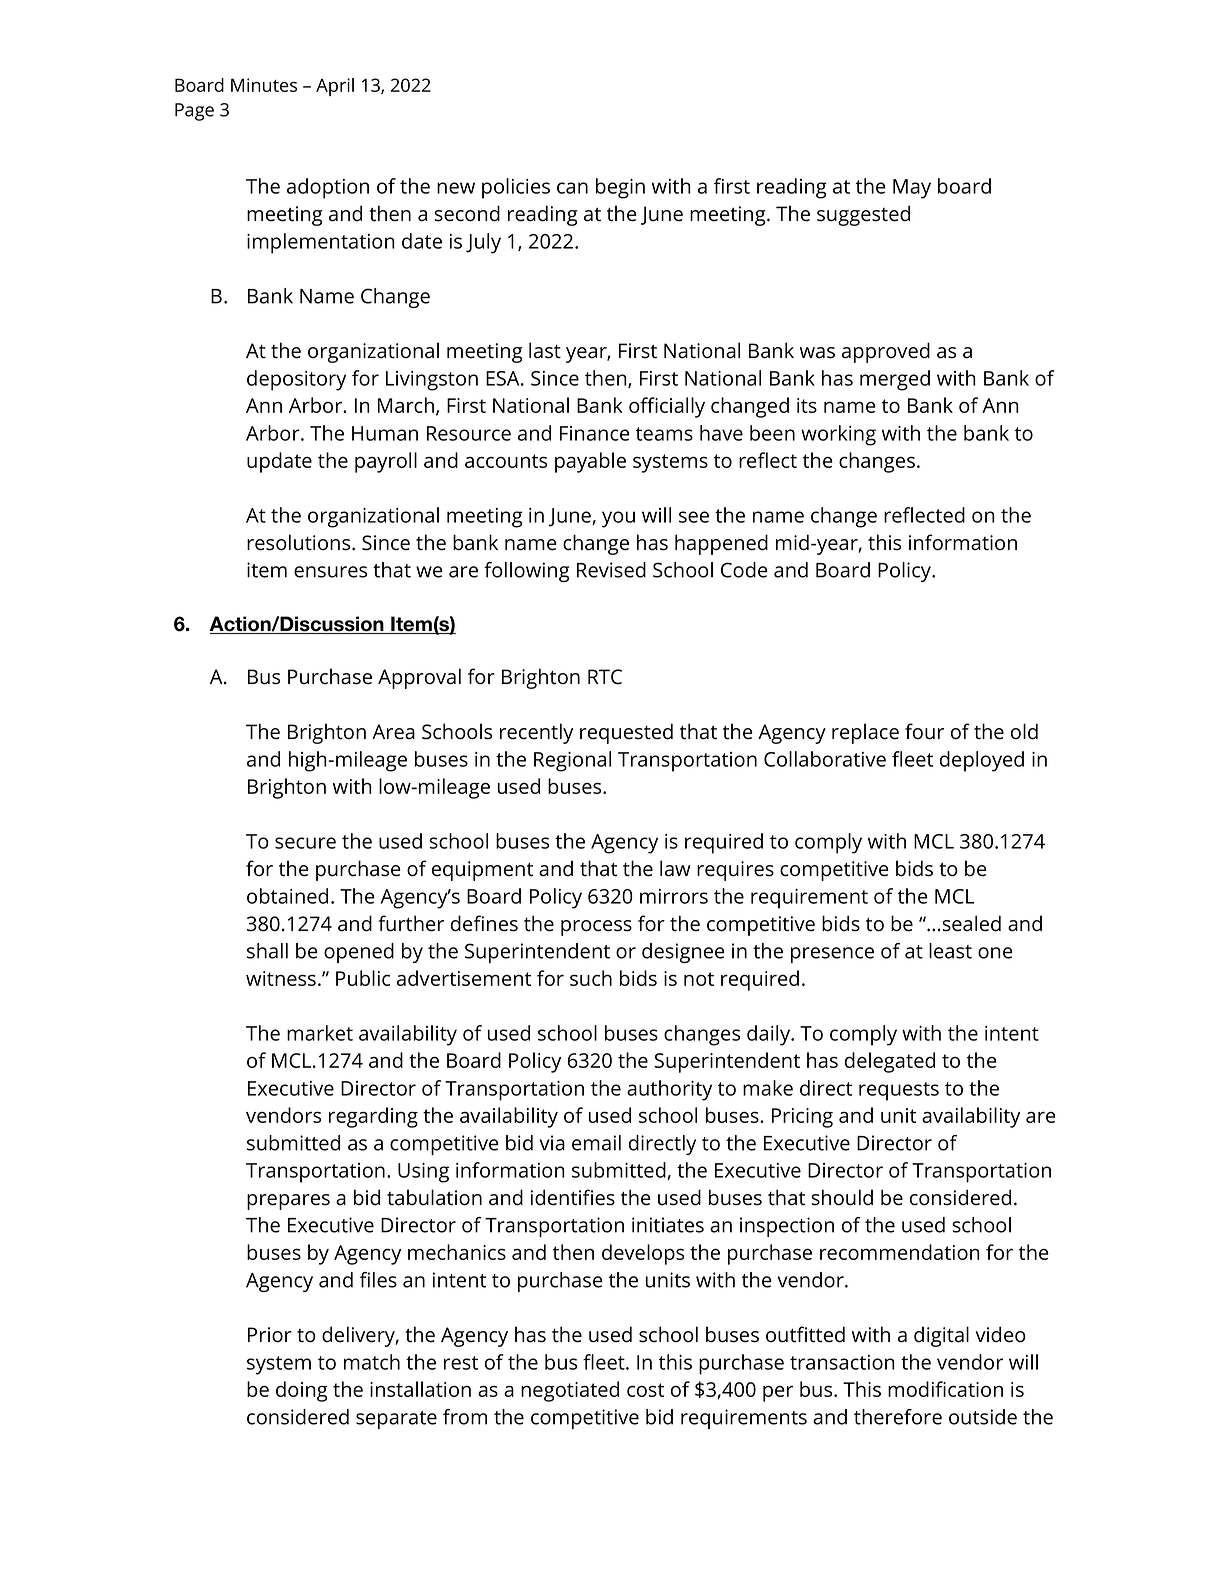 This document has height=1594, width=1231. I want to click on begin, so click(620, 188).
